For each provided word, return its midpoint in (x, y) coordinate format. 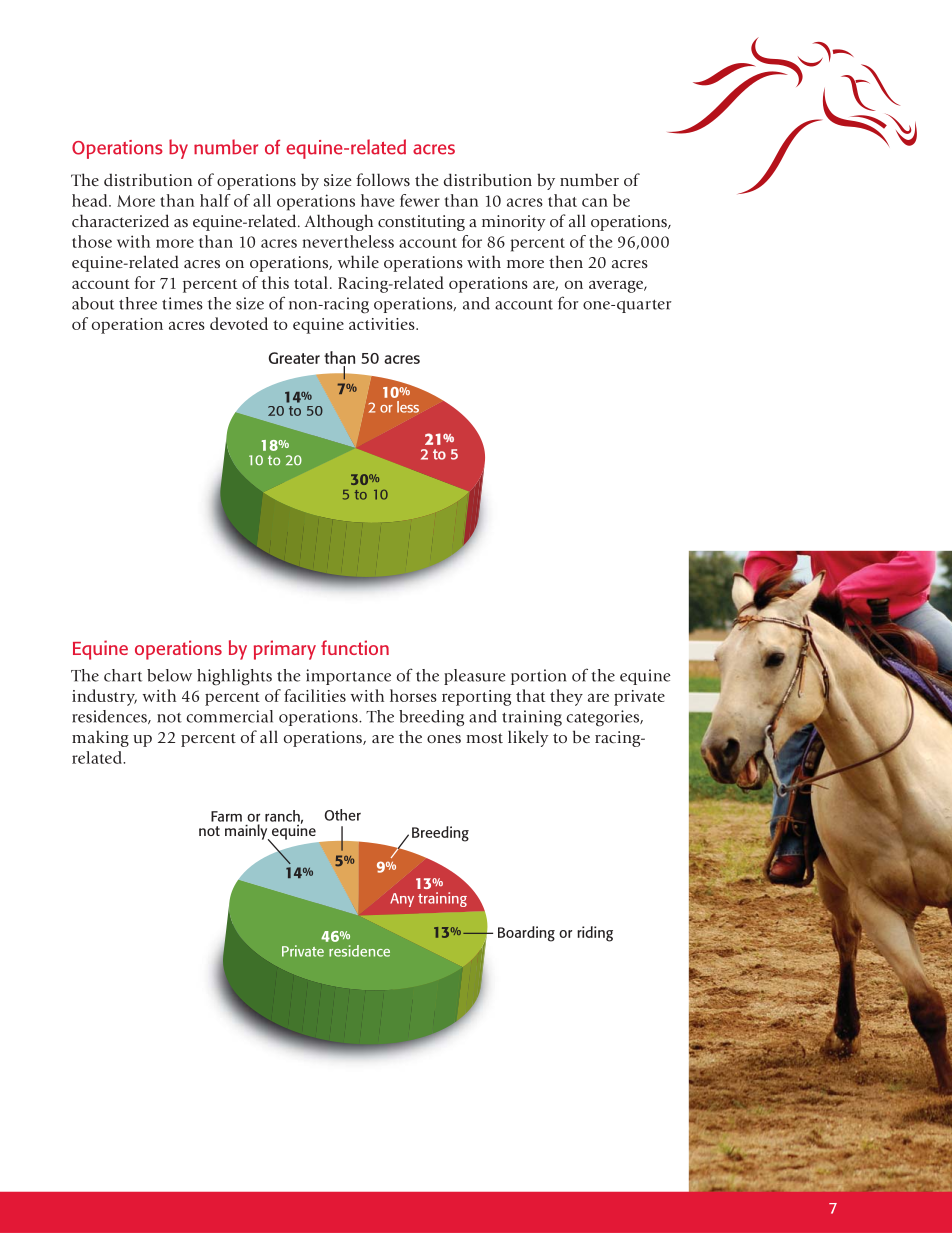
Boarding (526, 934)
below (169, 675)
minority (514, 223)
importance (348, 677)
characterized (120, 220)
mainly (247, 833)
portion (538, 677)
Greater (294, 358)
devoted (239, 323)
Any (402, 900)
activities (383, 324)
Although (339, 222)
